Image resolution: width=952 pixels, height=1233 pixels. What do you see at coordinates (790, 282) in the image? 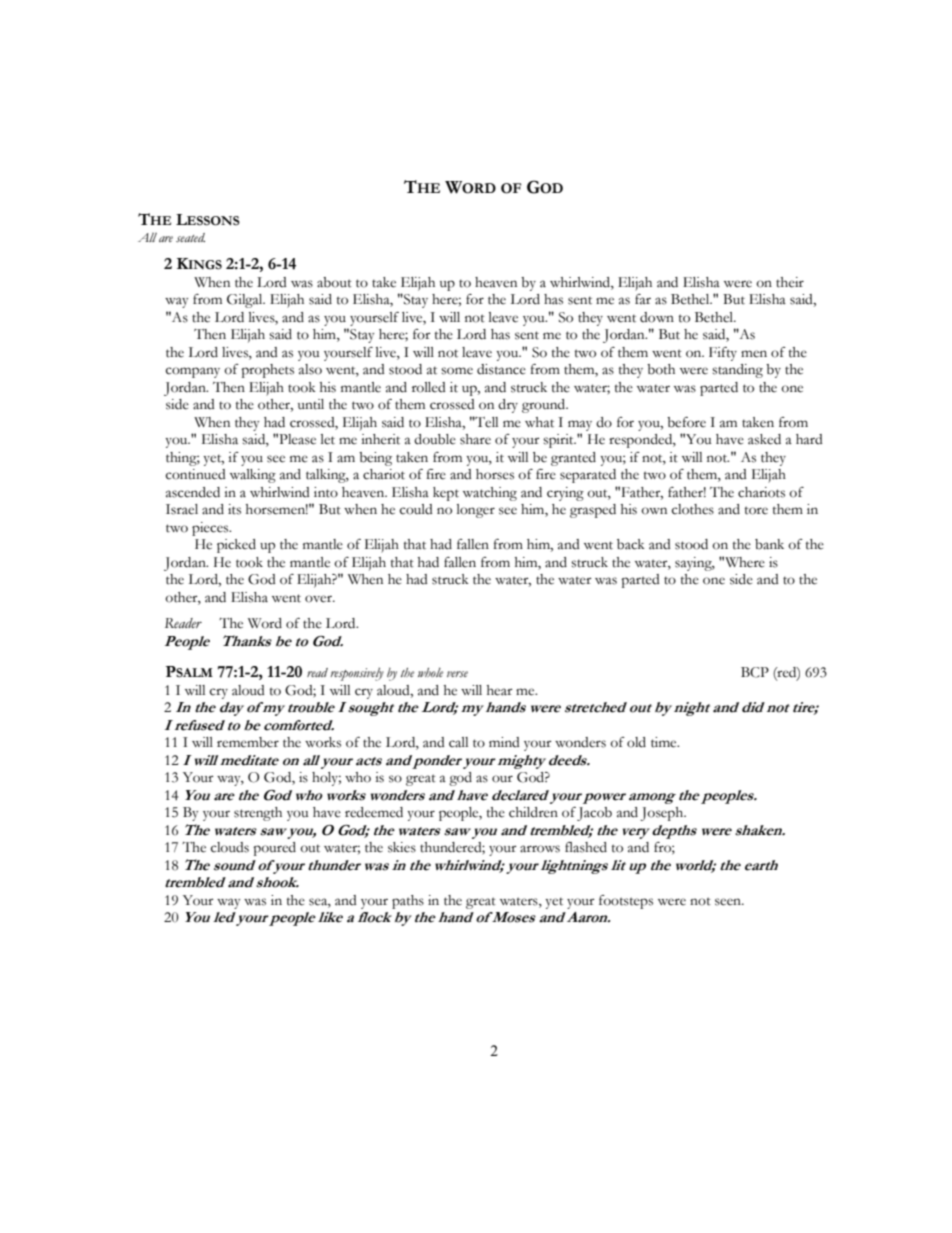
I see `their` at bounding box center [790, 282].
